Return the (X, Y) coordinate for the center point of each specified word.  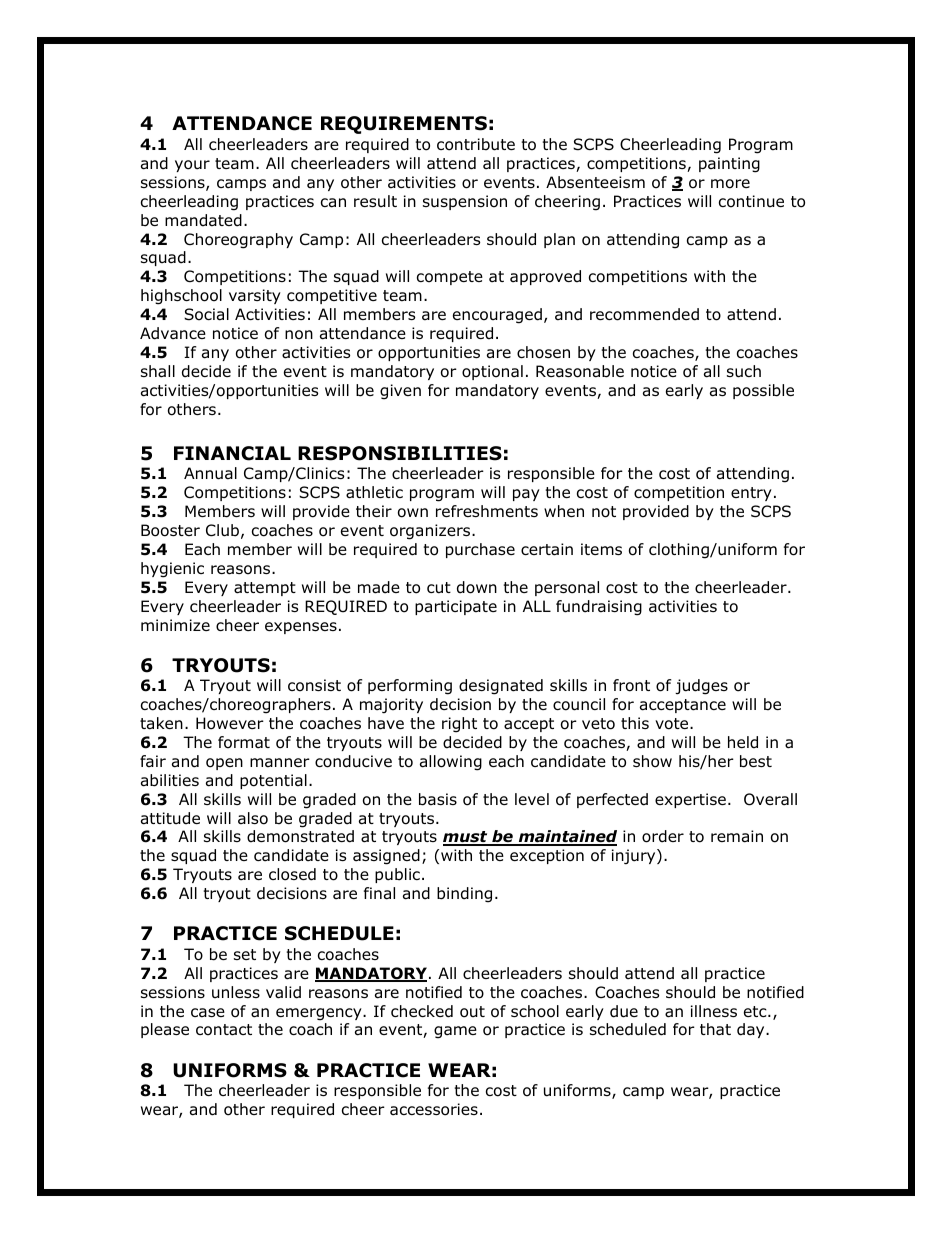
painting (729, 165)
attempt (265, 589)
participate (456, 607)
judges (701, 687)
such (744, 371)
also (253, 818)
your (192, 166)
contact (224, 1030)
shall (158, 371)
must (466, 838)
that (715, 1029)
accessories (434, 1109)
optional (492, 372)
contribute (476, 144)
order (663, 836)
